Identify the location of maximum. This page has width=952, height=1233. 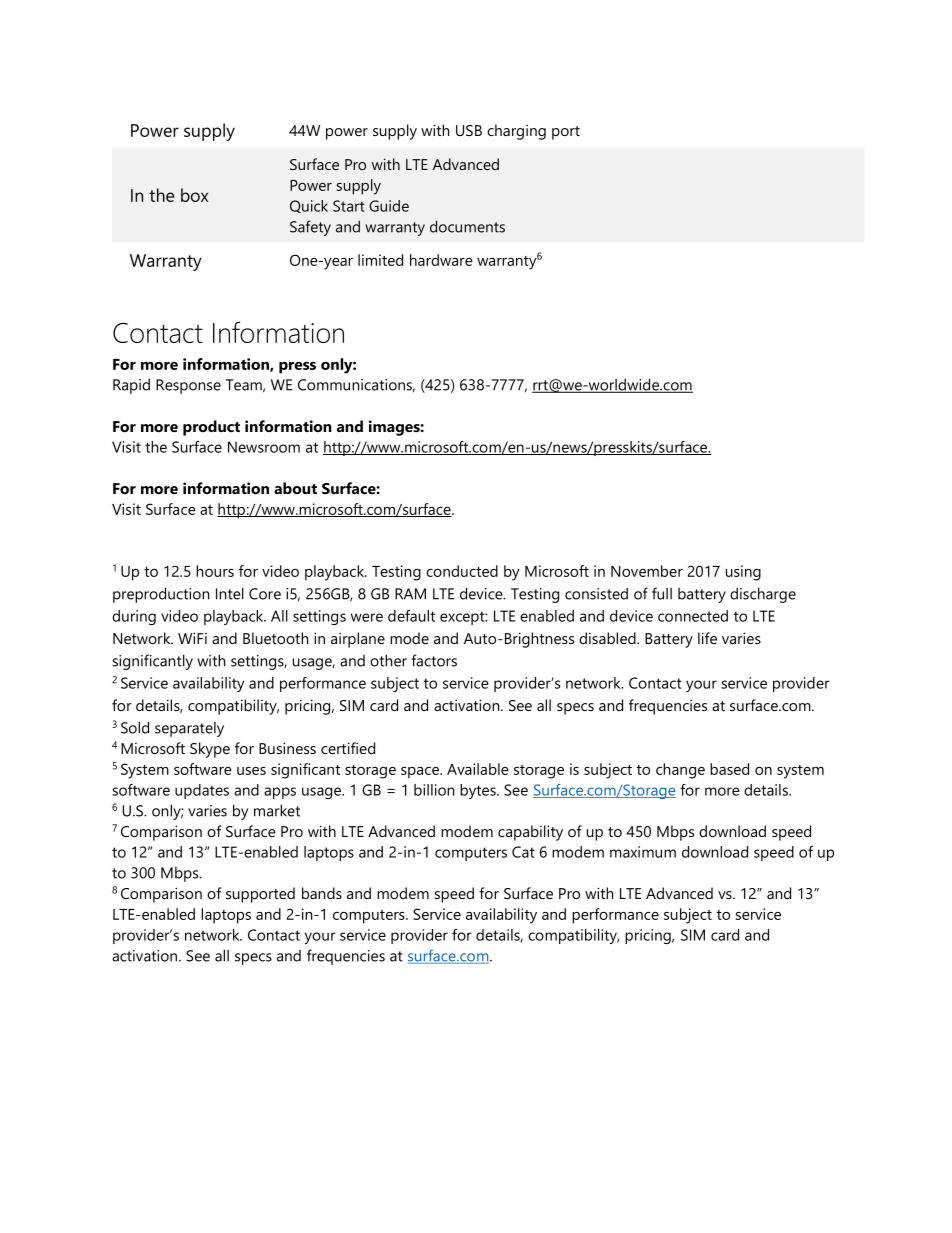
(643, 852).
